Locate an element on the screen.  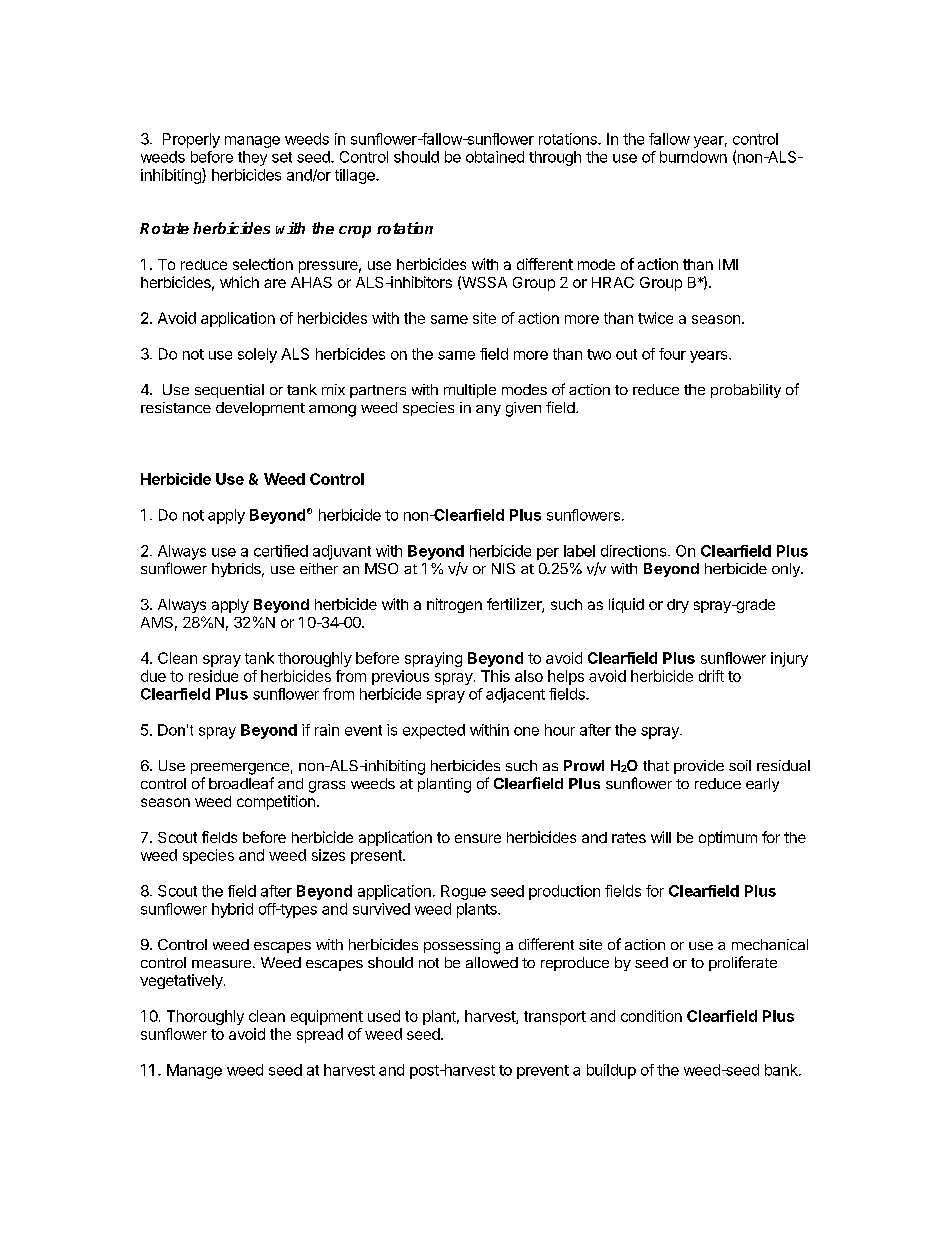
transport is located at coordinates (555, 1018).
